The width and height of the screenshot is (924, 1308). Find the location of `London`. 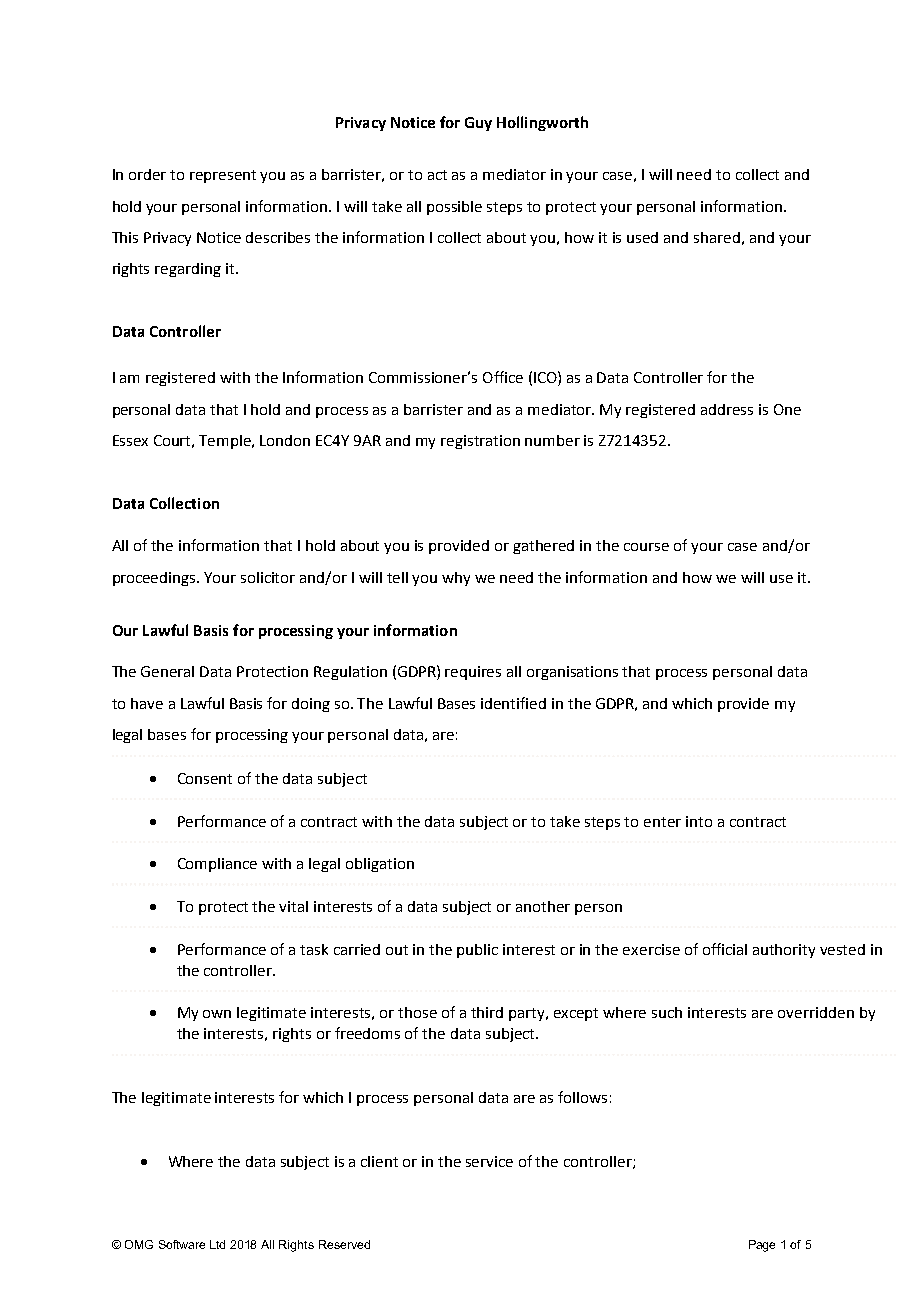

London is located at coordinates (285, 440).
